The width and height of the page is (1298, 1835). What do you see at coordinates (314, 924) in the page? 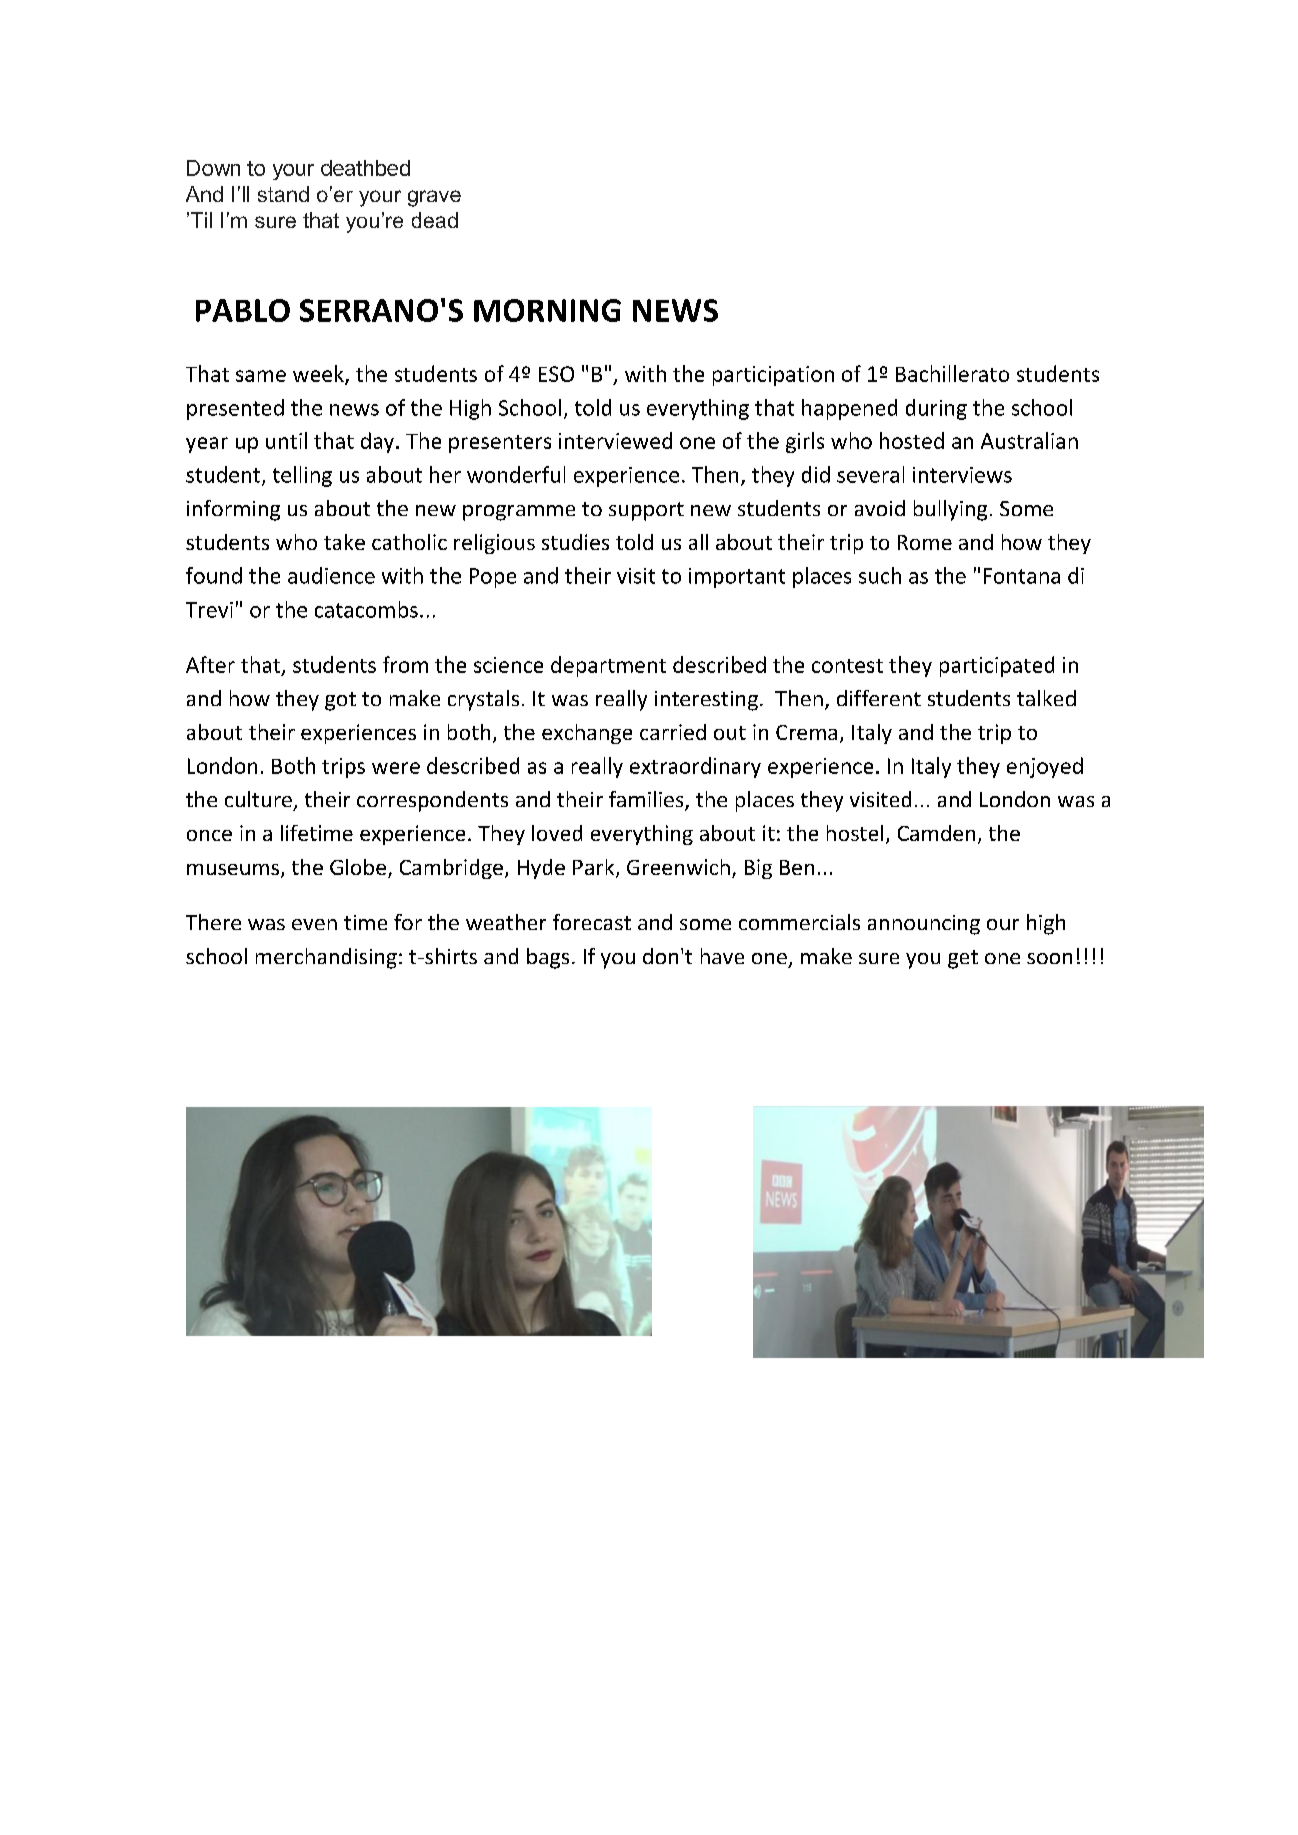
I see `even` at bounding box center [314, 924].
